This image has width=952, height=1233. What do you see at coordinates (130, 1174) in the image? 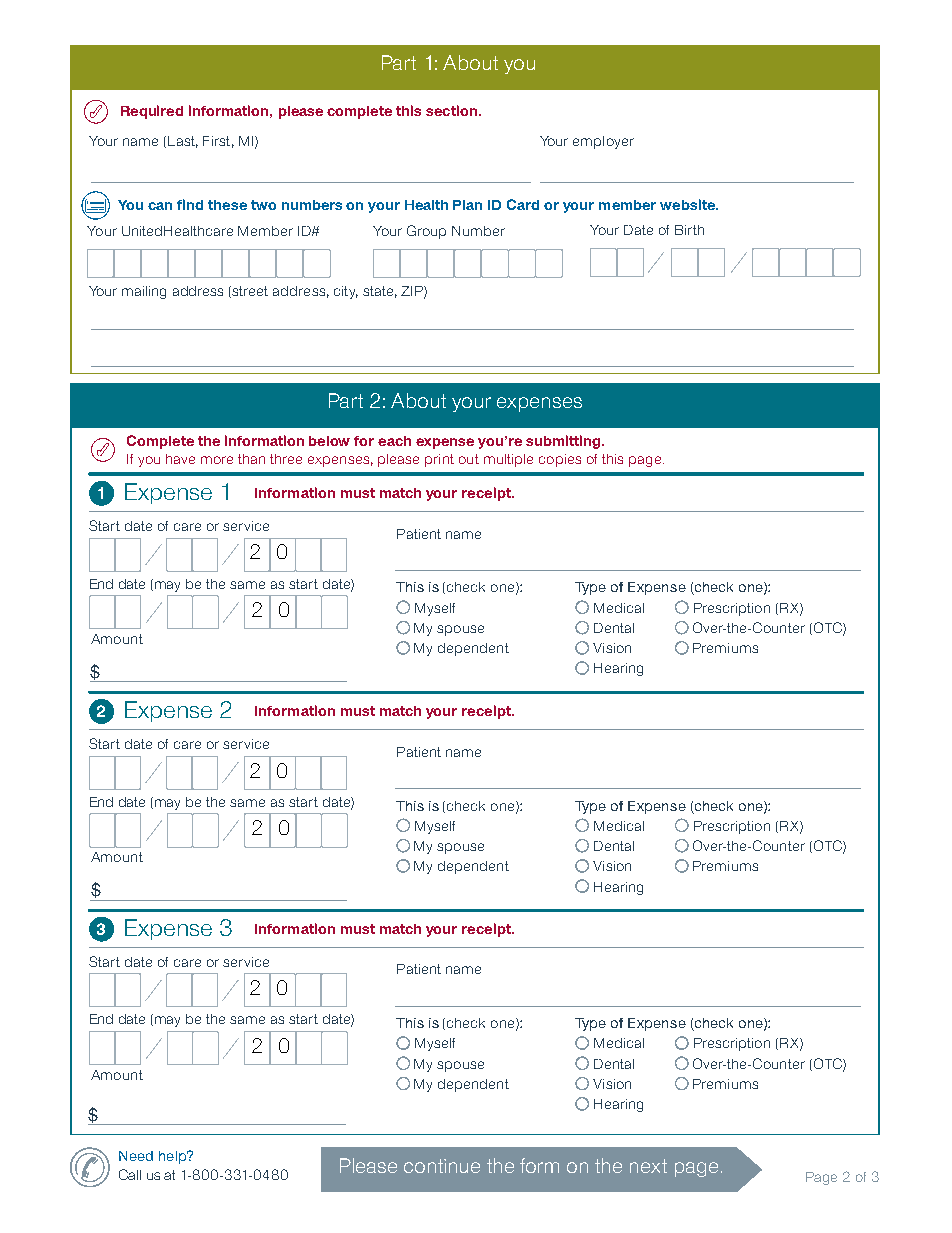
I see `Call` at bounding box center [130, 1174].
